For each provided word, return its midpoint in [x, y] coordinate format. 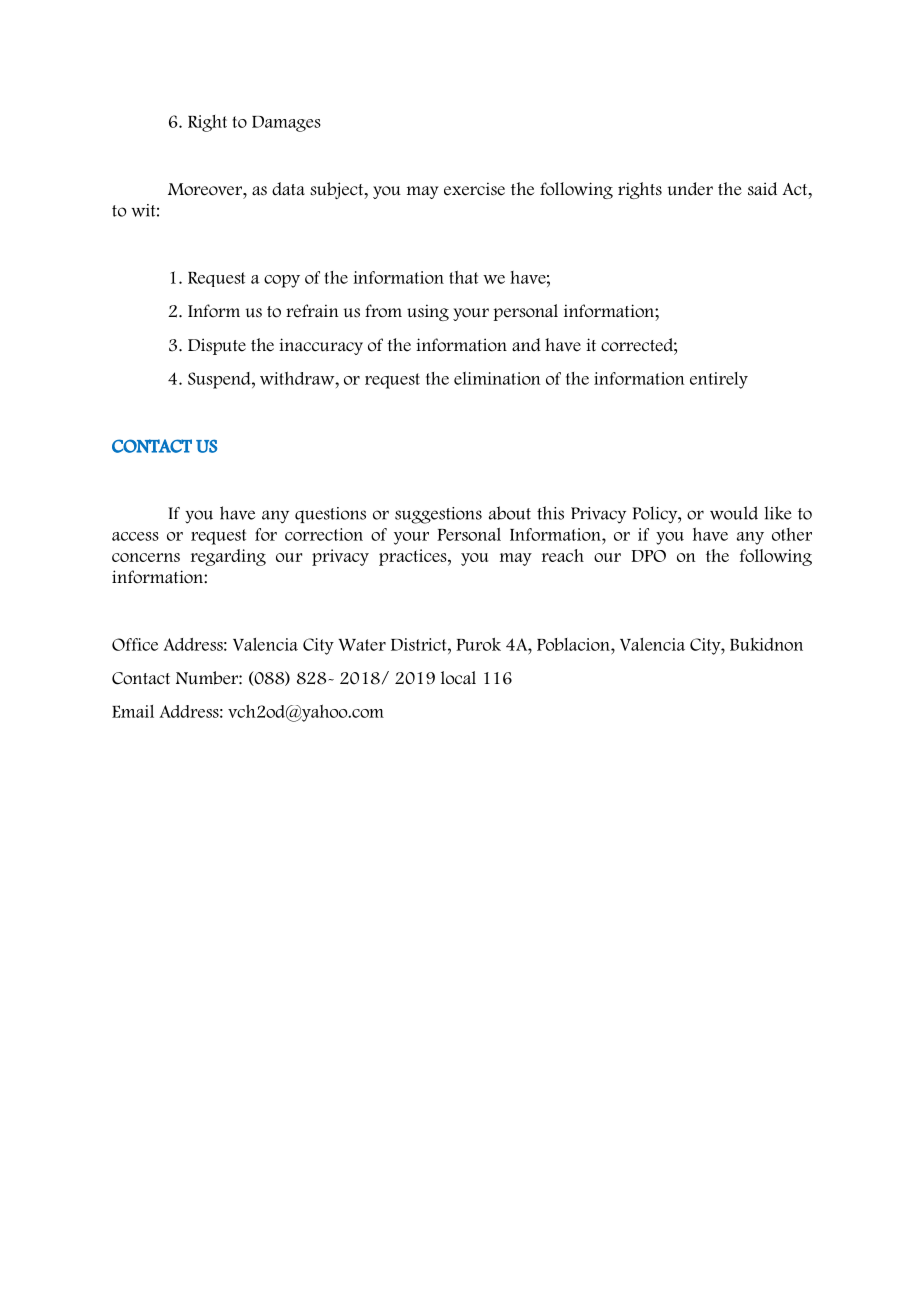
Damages [286, 124]
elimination [497, 378]
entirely [719, 380]
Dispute [217, 346]
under [690, 189]
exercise [474, 189]
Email [133, 711]
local [458, 678]
